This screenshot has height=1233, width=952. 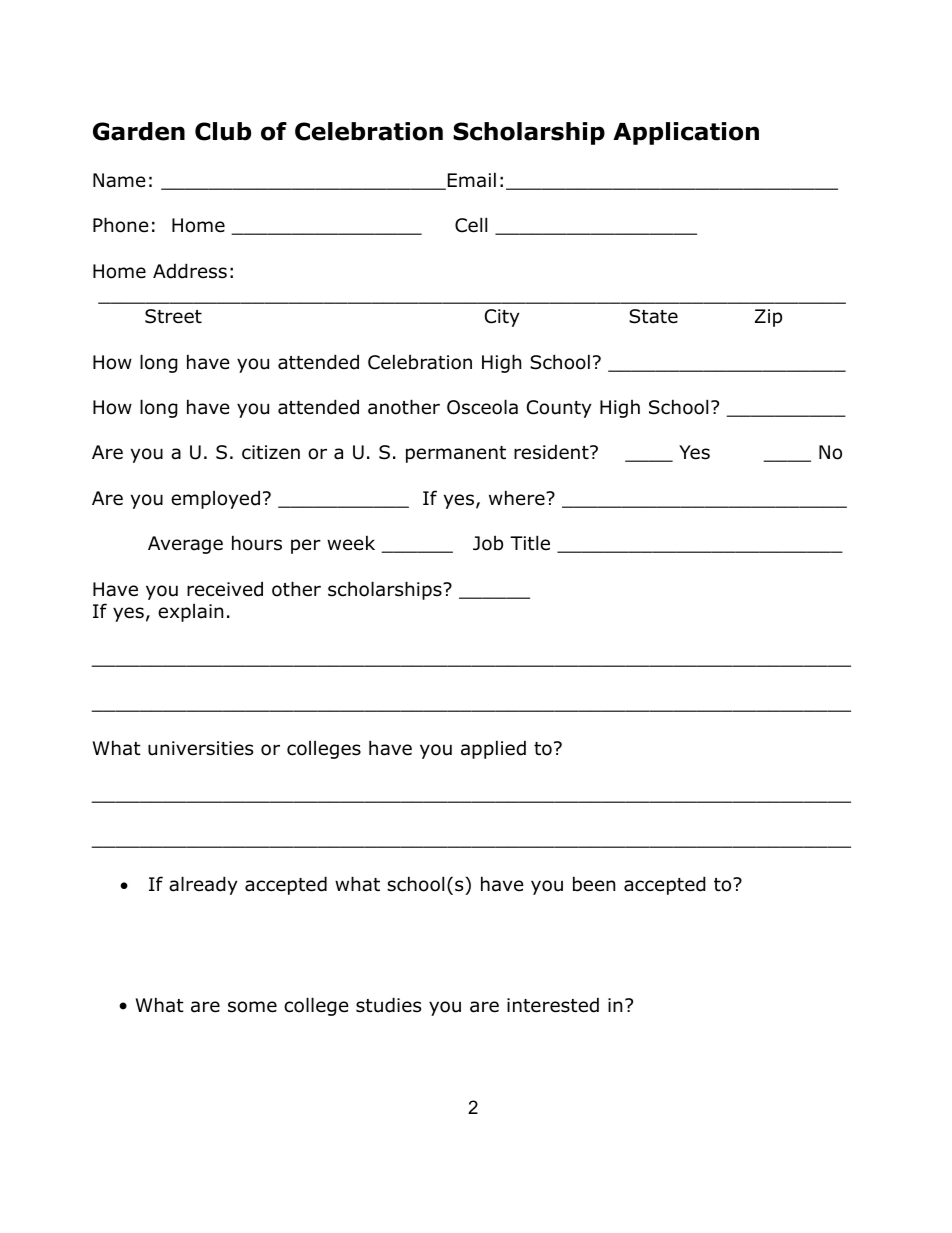 I want to click on some, so click(x=252, y=1007).
